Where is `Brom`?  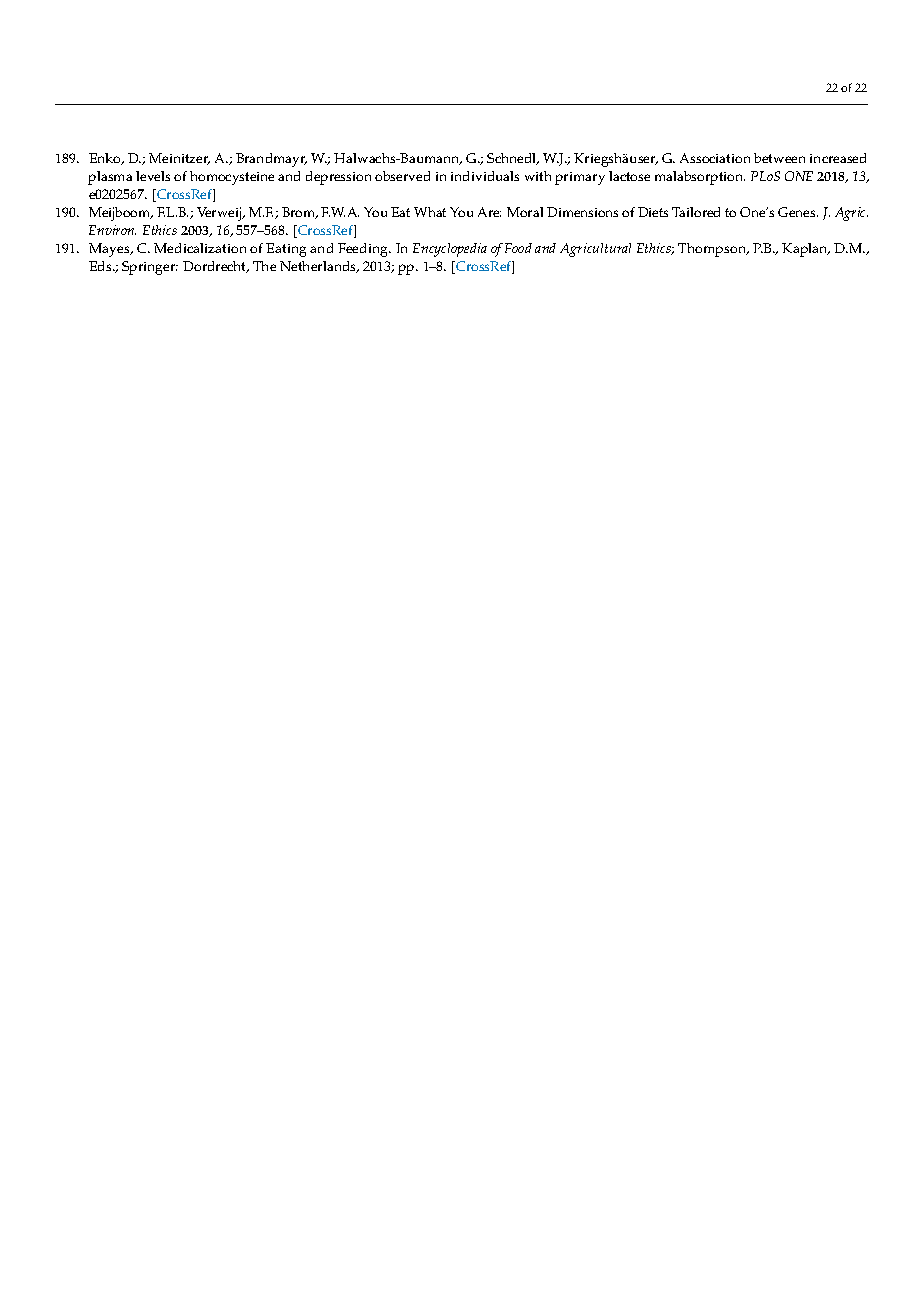
Brom is located at coordinates (299, 213).
